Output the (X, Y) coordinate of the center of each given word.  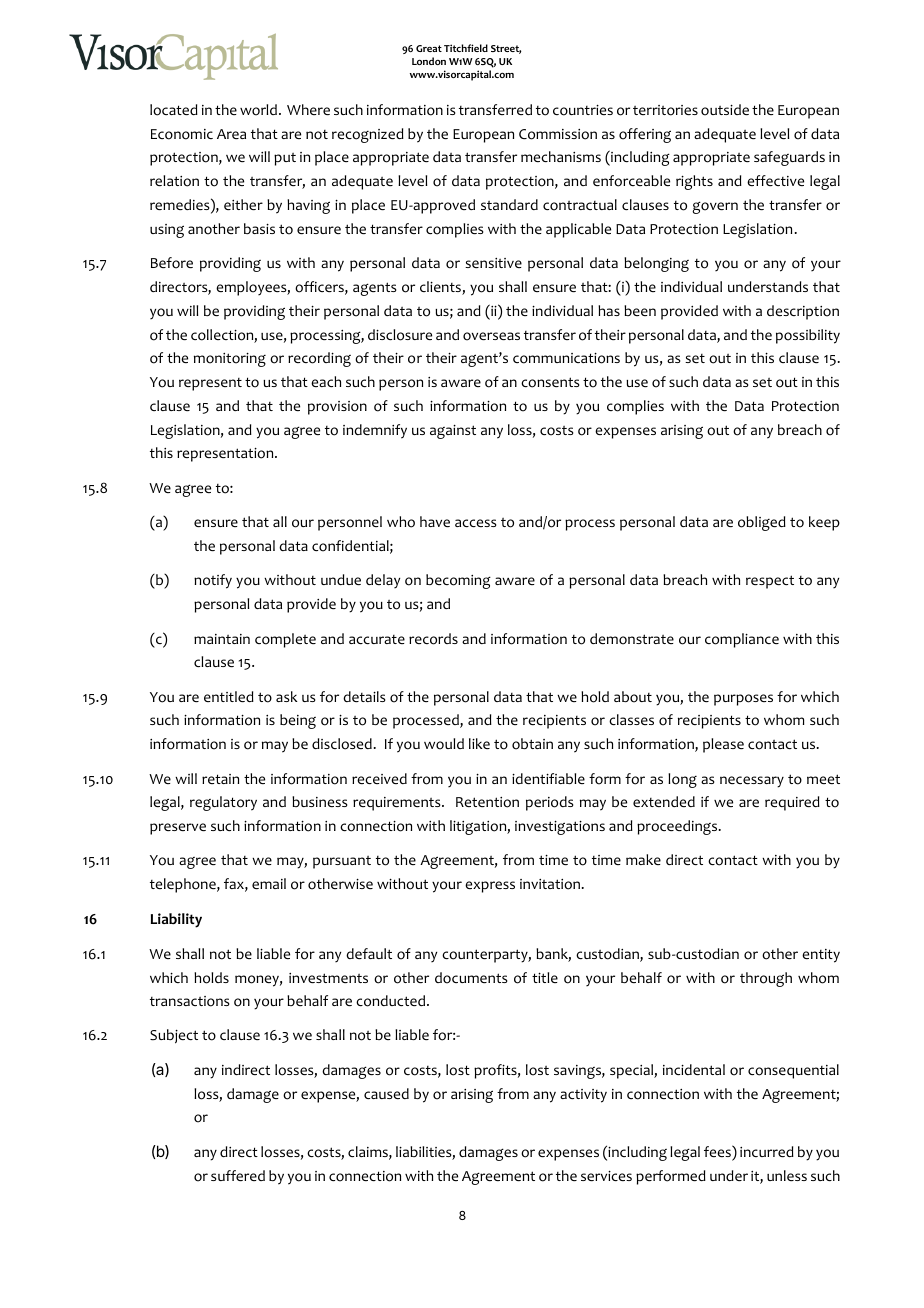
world (258, 110)
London (429, 61)
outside (725, 110)
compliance (742, 640)
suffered (238, 1175)
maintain (222, 639)
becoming (458, 581)
